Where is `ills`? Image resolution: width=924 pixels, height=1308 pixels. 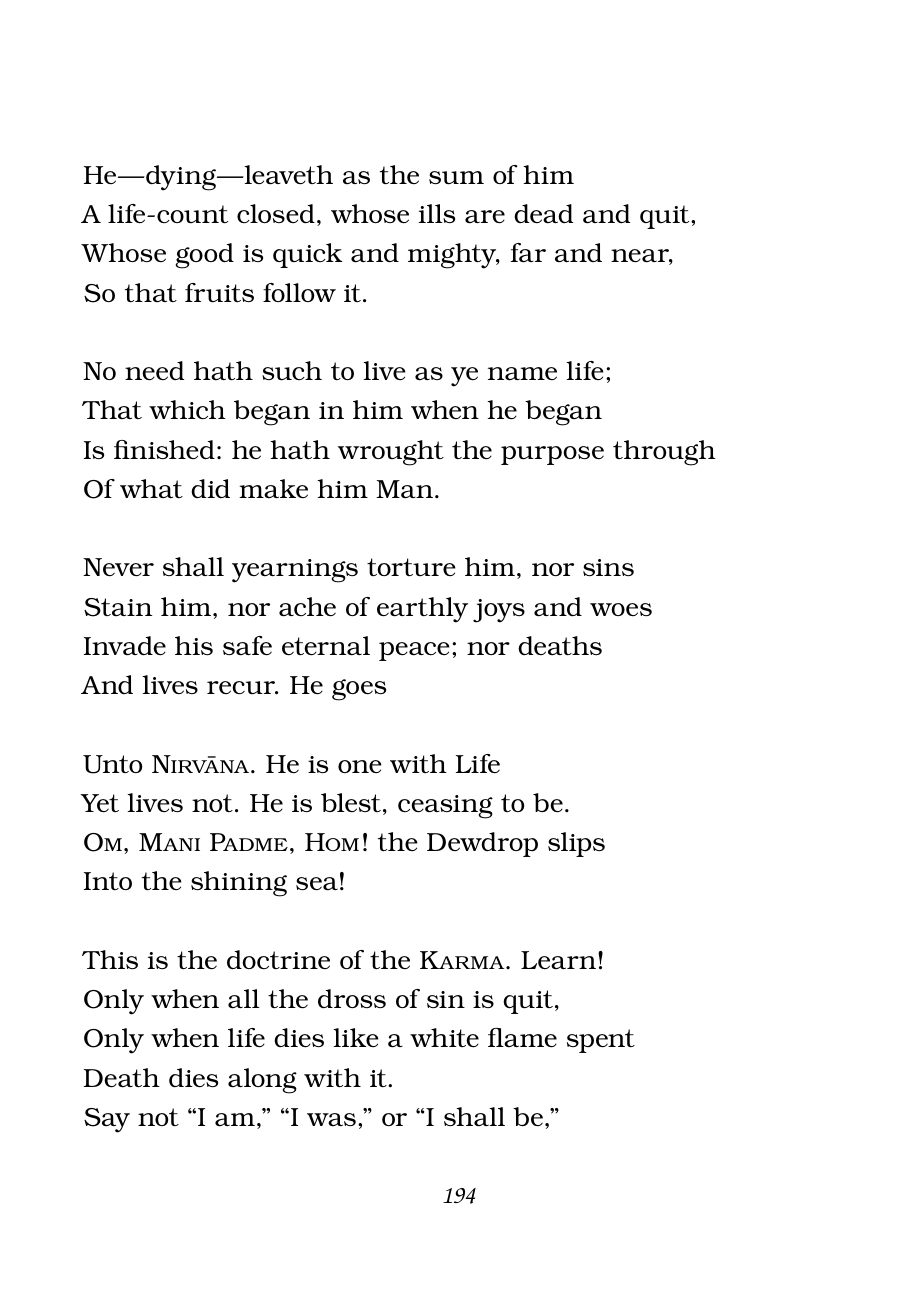
ills is located at coordinates (437, 213).
